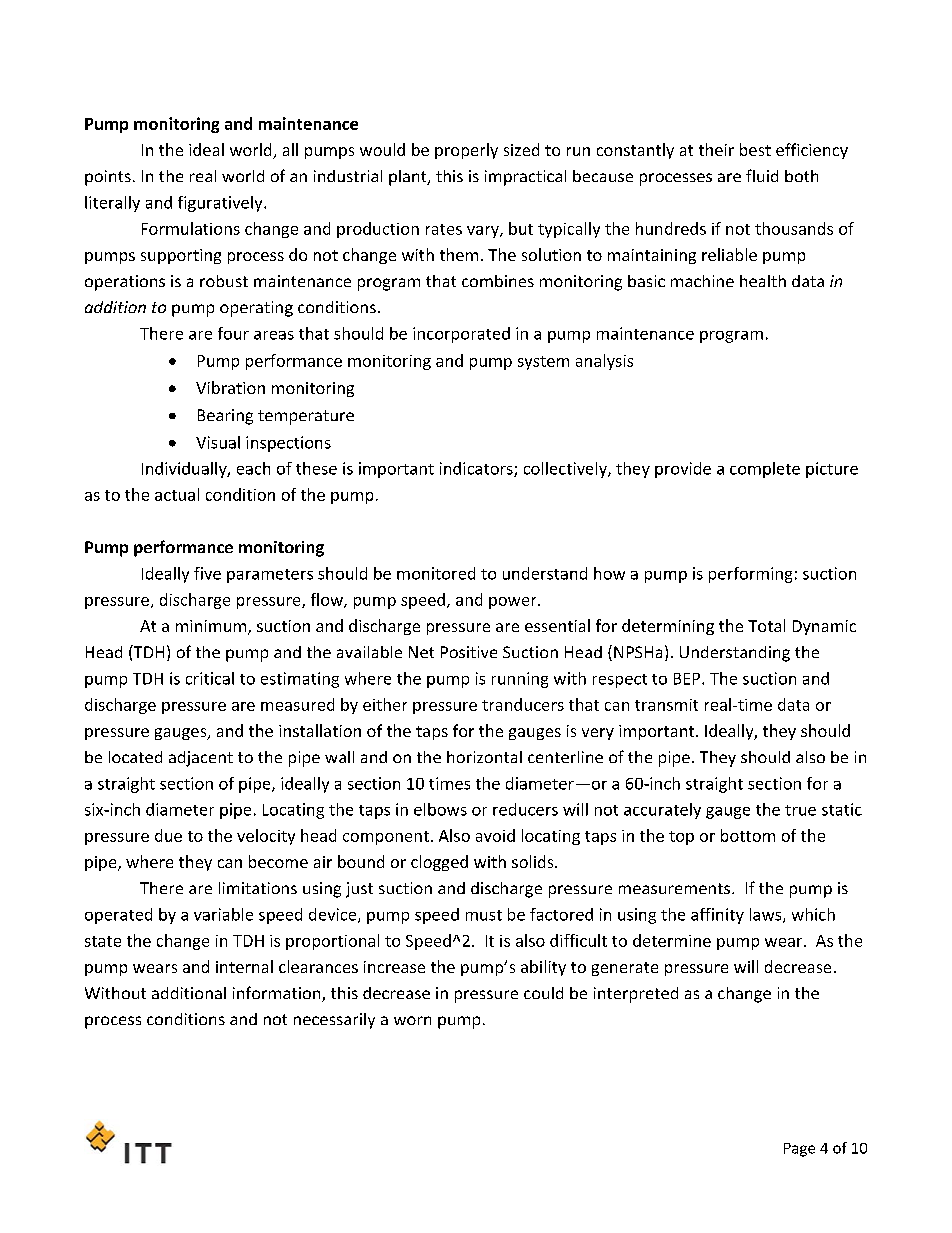 This document has width=952, height=1233. What do you see at coordinates (412, 1020) in the document?
I see `worn` at bounding box center [412, 1020].
